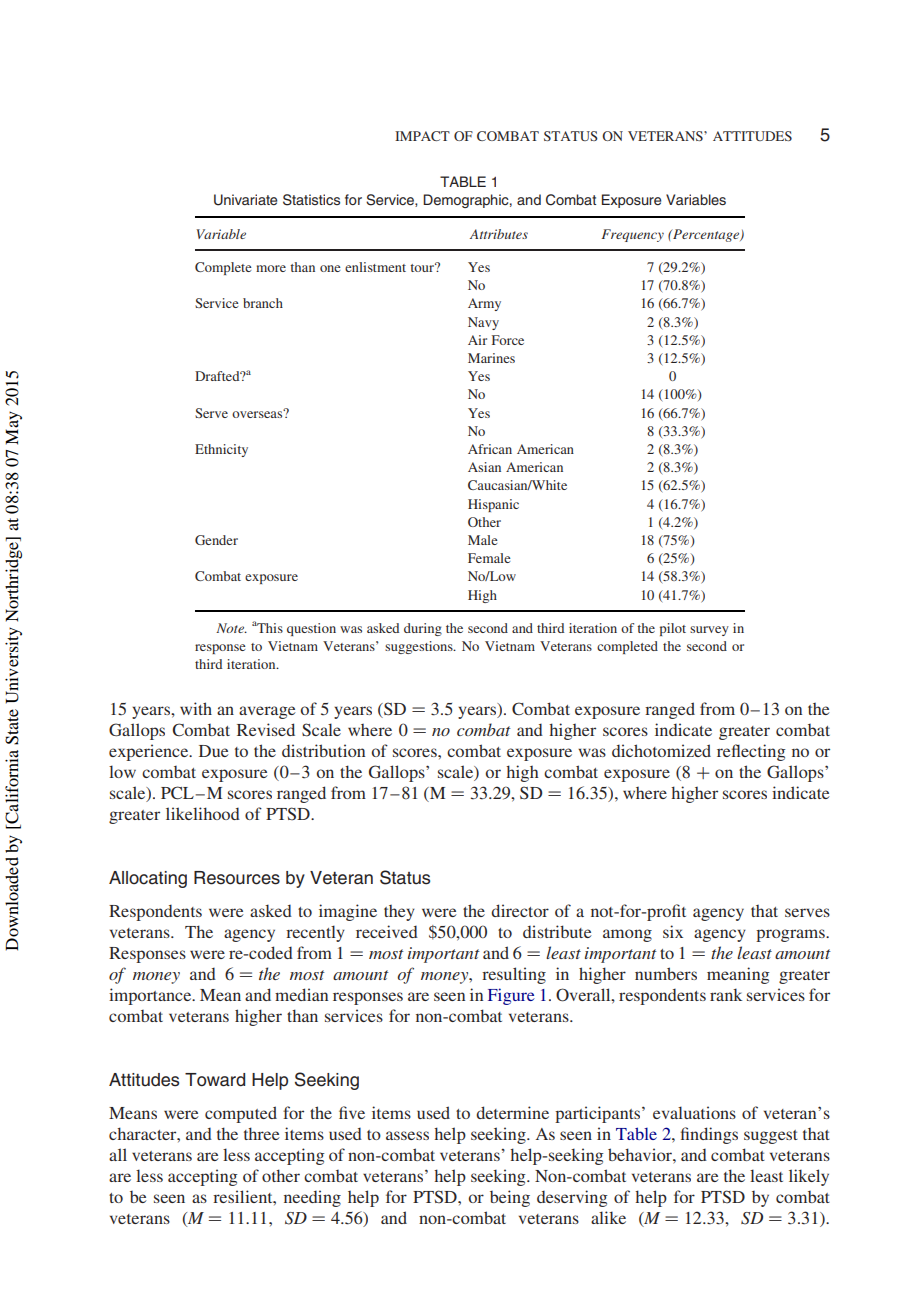  Describe the element at coordinates (263, 303) in the document. I see `branch` at that location.
